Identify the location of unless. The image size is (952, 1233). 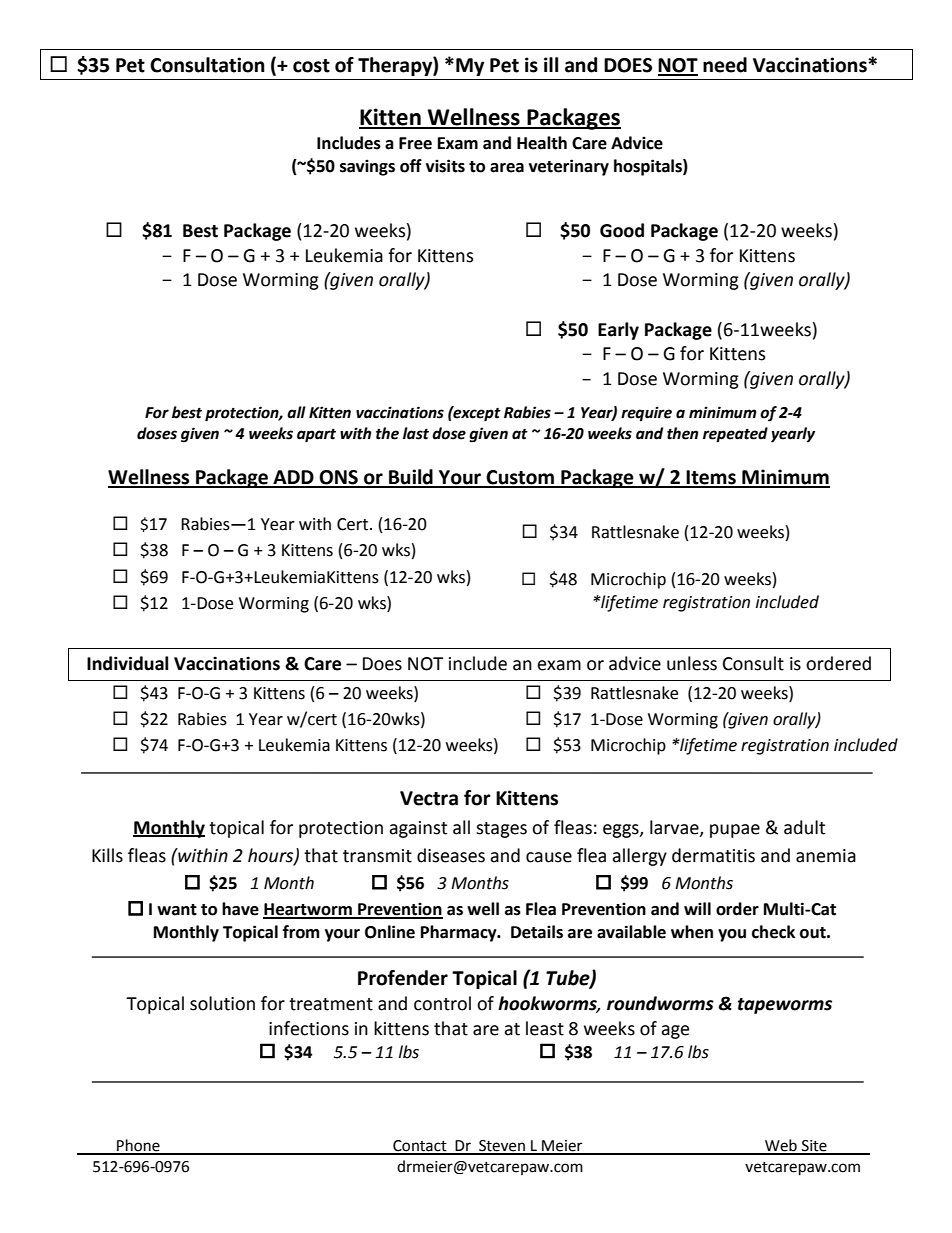
(692, 663).
